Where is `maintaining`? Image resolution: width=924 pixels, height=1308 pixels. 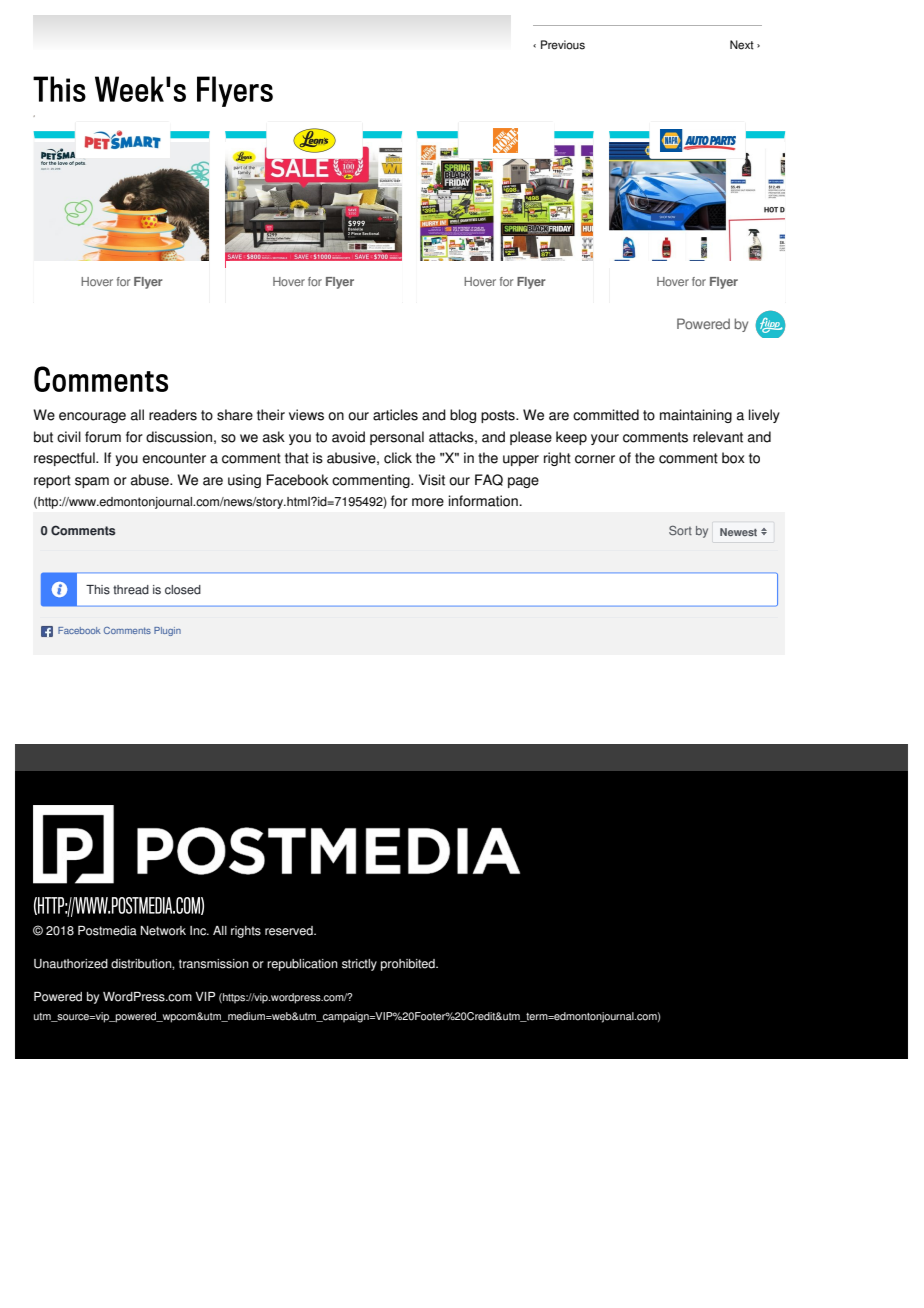
maintaining is located at coordinates (696, 416).
